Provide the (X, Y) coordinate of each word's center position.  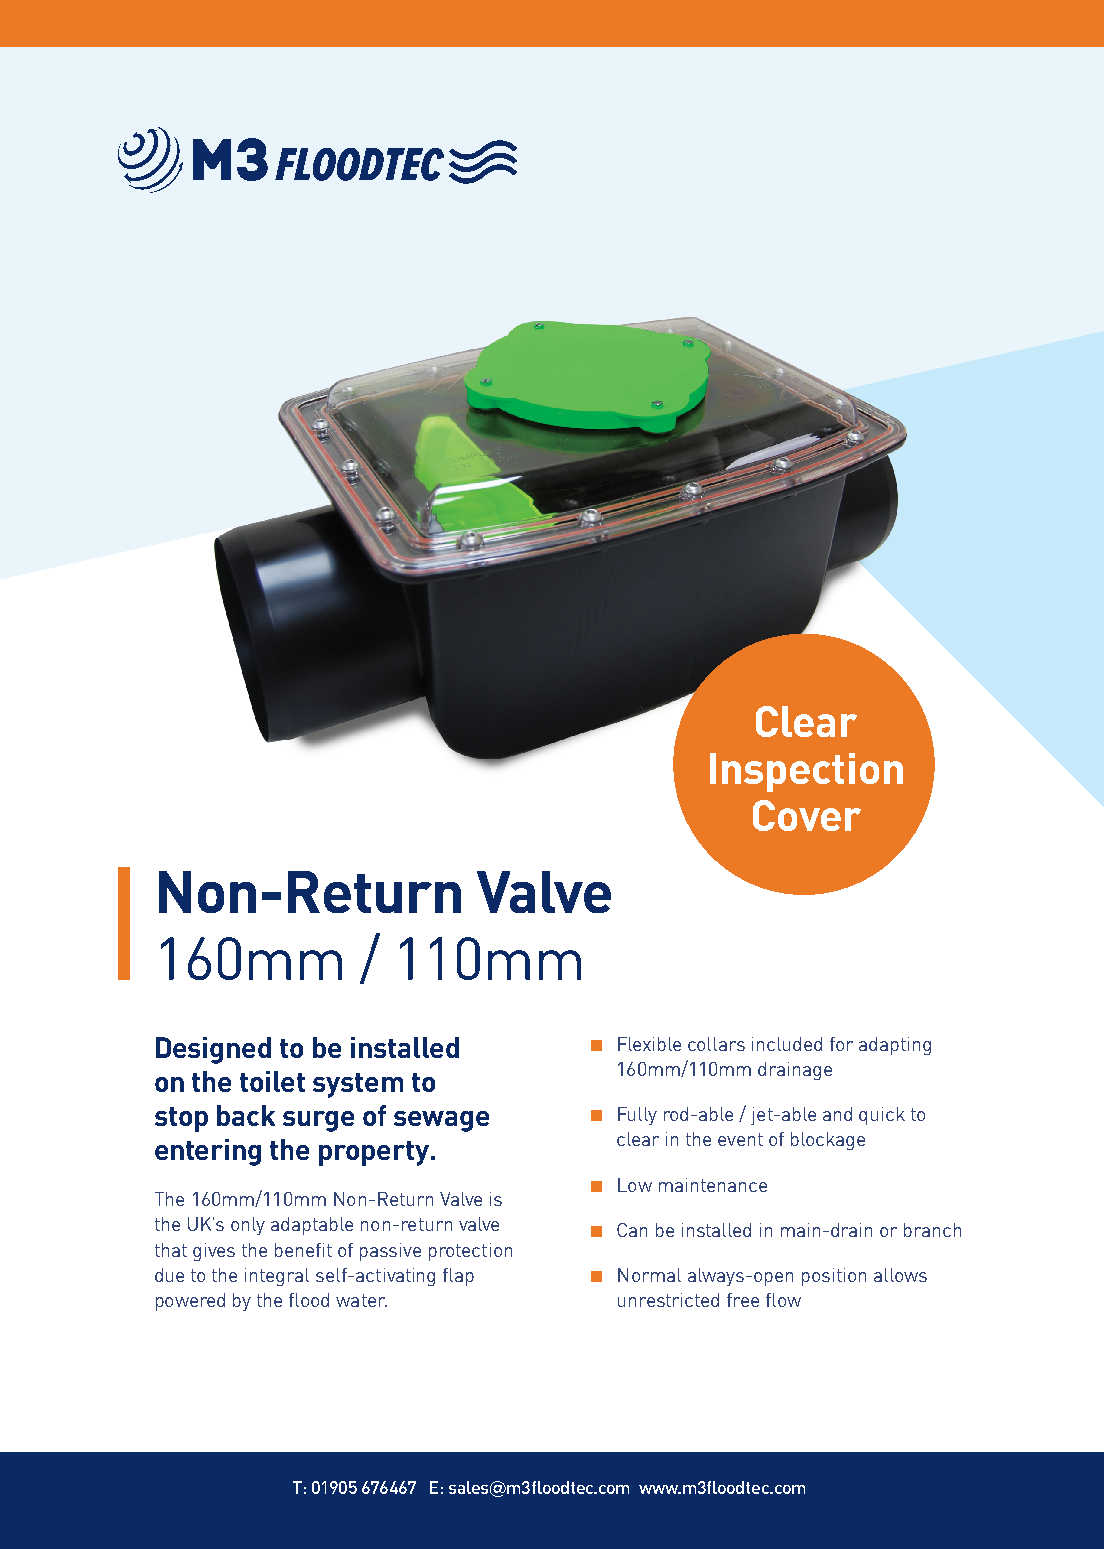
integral (277, 1277)
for (841, 1044)
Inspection (806, 772)
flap (458, 1277)
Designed (213, 1050)
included (787, 1044)
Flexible (649, 1044)
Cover (807, 815)
